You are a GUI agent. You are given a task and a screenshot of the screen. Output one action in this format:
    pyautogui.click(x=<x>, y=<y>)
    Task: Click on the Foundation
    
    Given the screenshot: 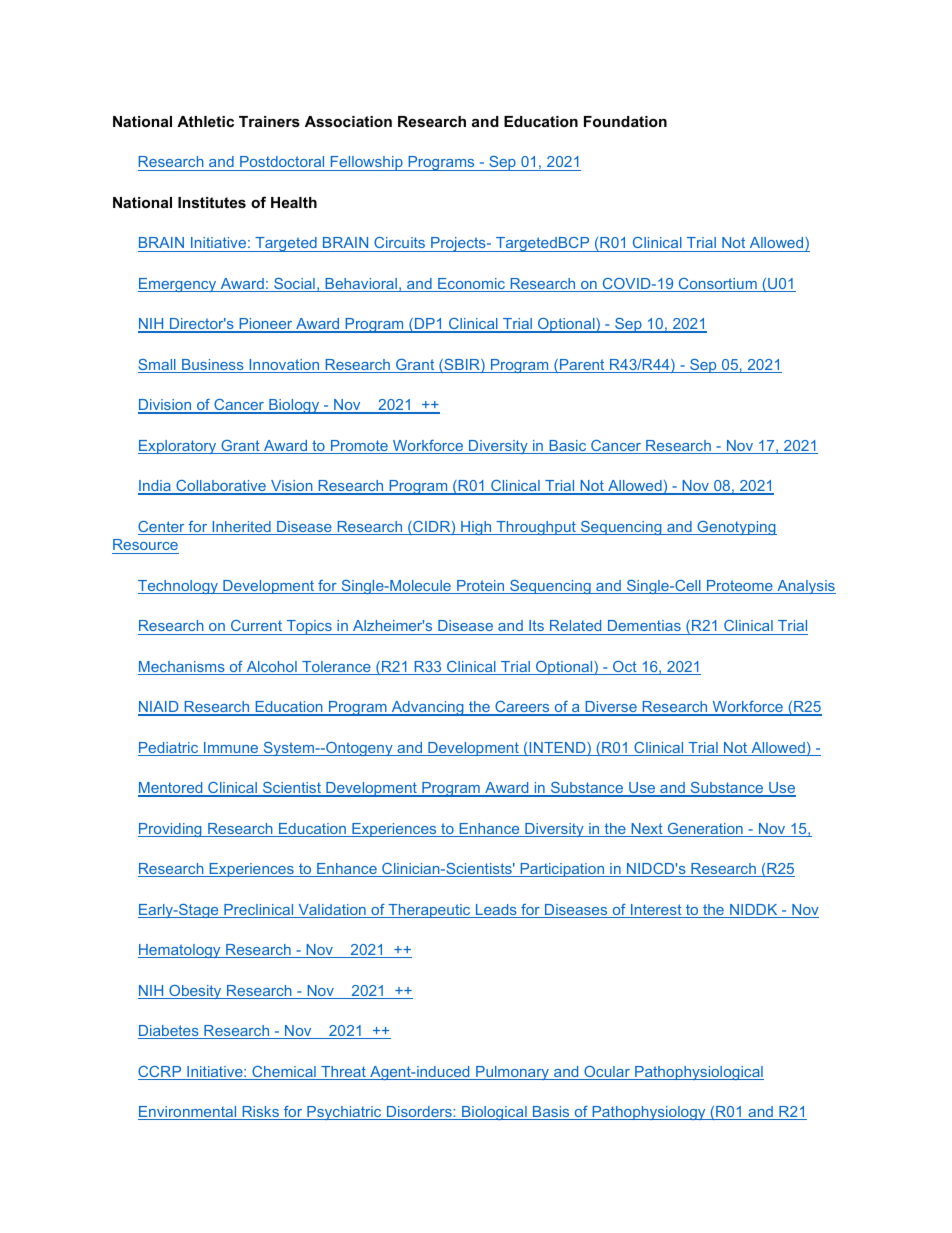 What is the action you would take?
    pyautogui.click(x=625, y=121)
